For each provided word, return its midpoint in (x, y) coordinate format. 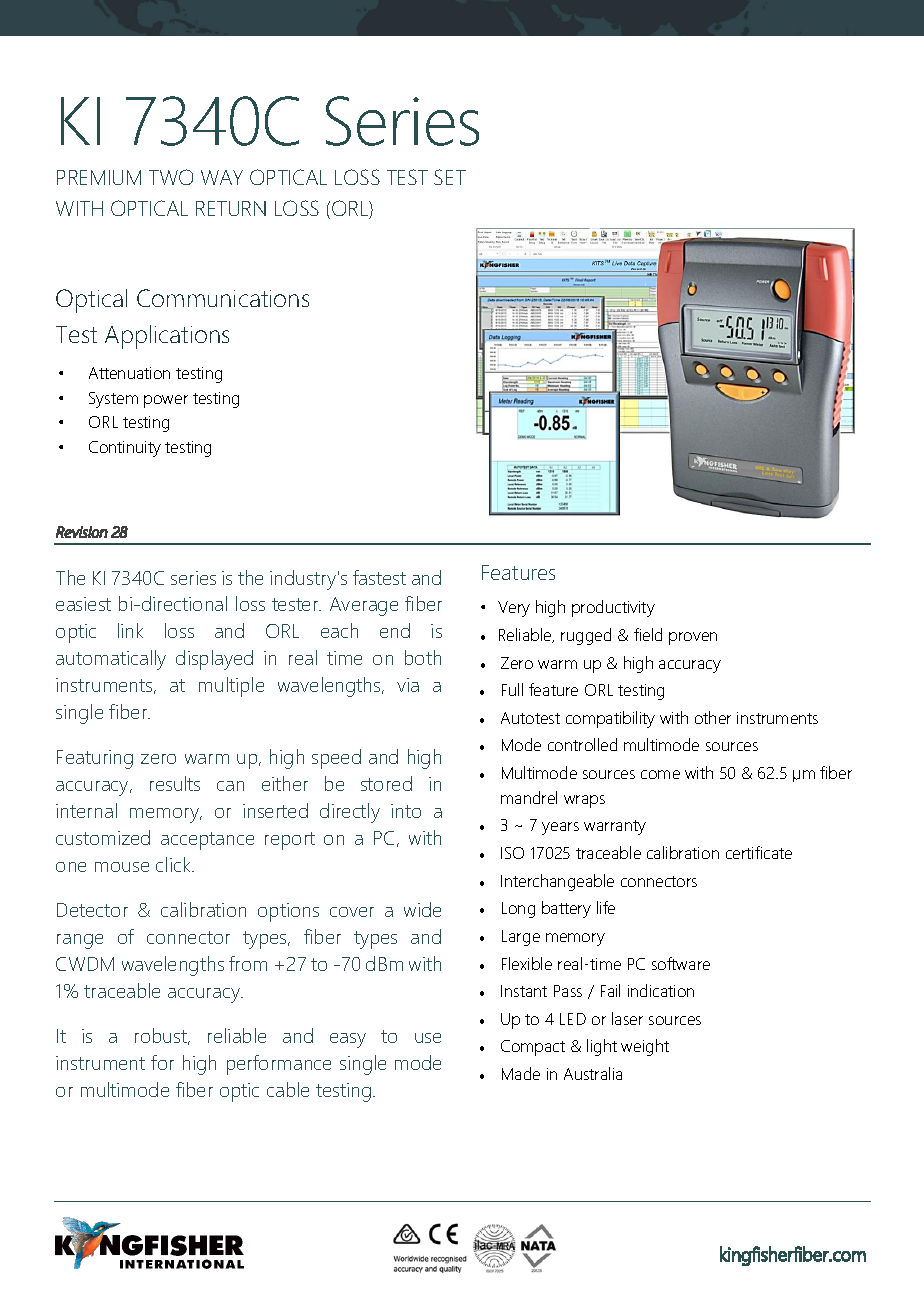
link (130, 630)
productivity (613, 608)
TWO (171, 177)
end (395, 630)
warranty (615, 827)
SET (450, 177)
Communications (223, 298)
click (174, 864)
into (406, 811)
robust (162, 1036)
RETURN (231, 208)
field (648, 634)
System (113, 400)
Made (521, 1073)
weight (645, 1047)
